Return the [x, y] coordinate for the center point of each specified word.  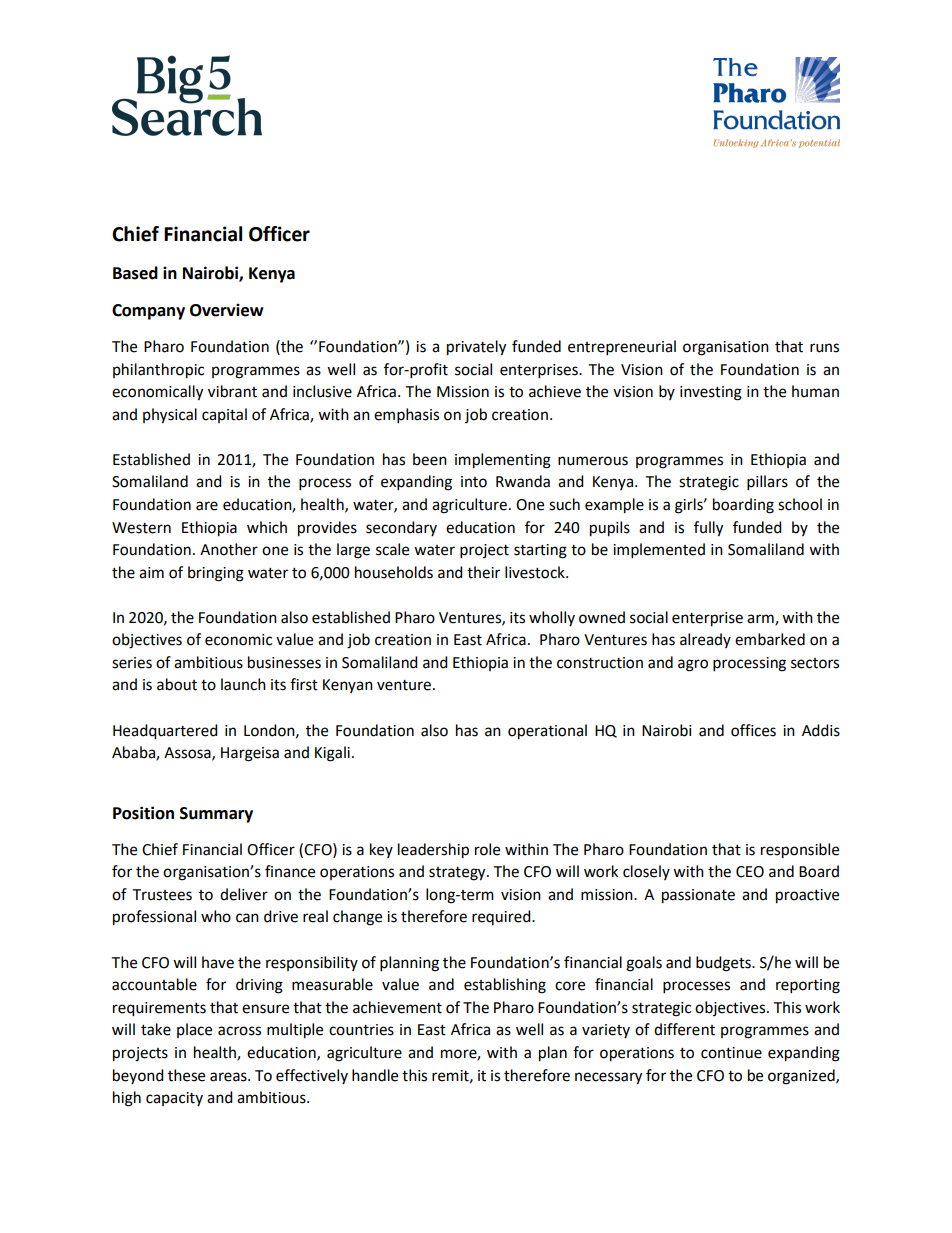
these [186, 1075]
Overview [227, 310]
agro [693, 665]
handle [375, 1075]
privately [476, 348]
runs [824, 348]
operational [547, 732]
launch [243, 684]
